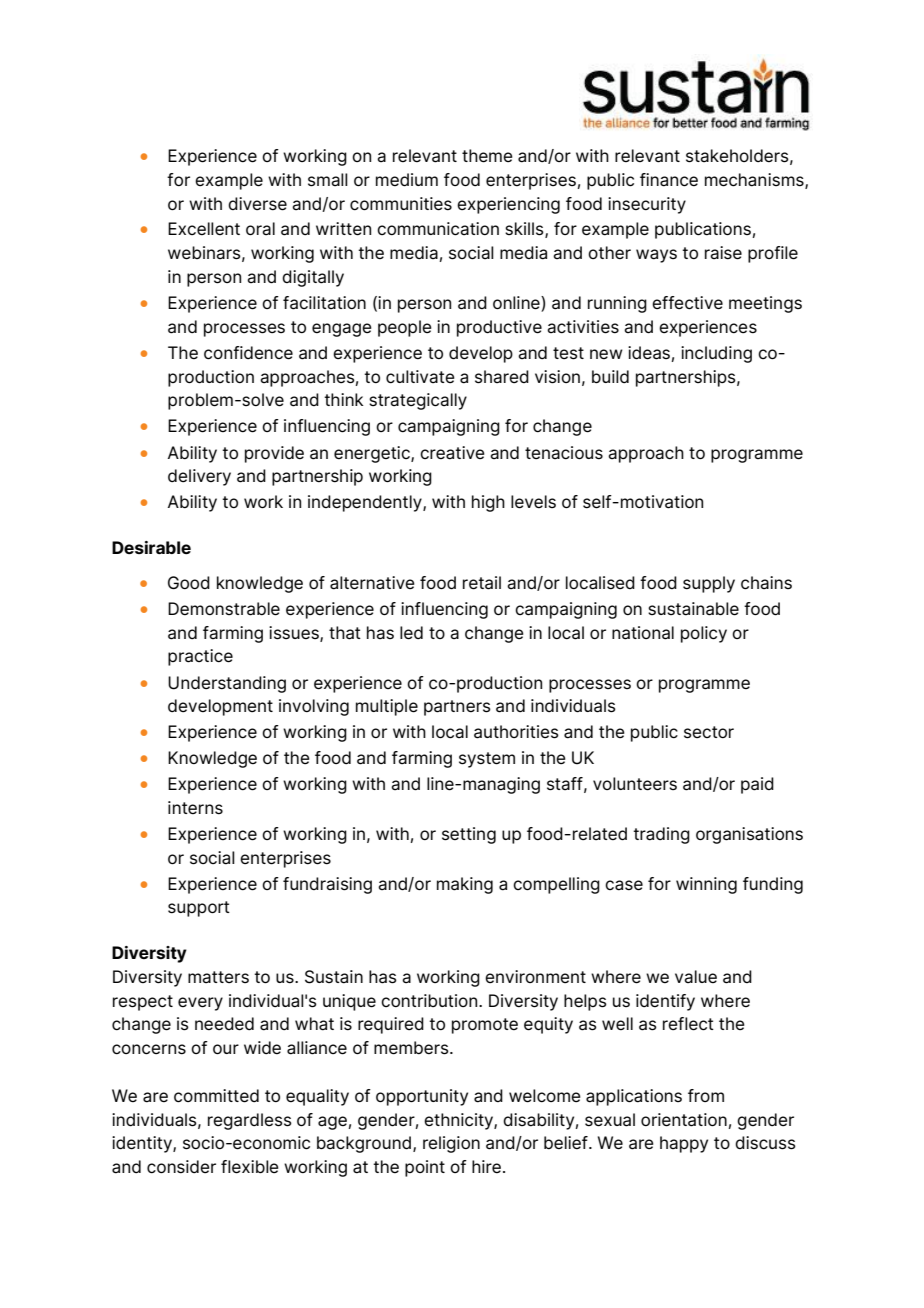  What do you see at coordinates (200, 657) in the screenshot?
I see `practice` at bounding box center [200, 657].
